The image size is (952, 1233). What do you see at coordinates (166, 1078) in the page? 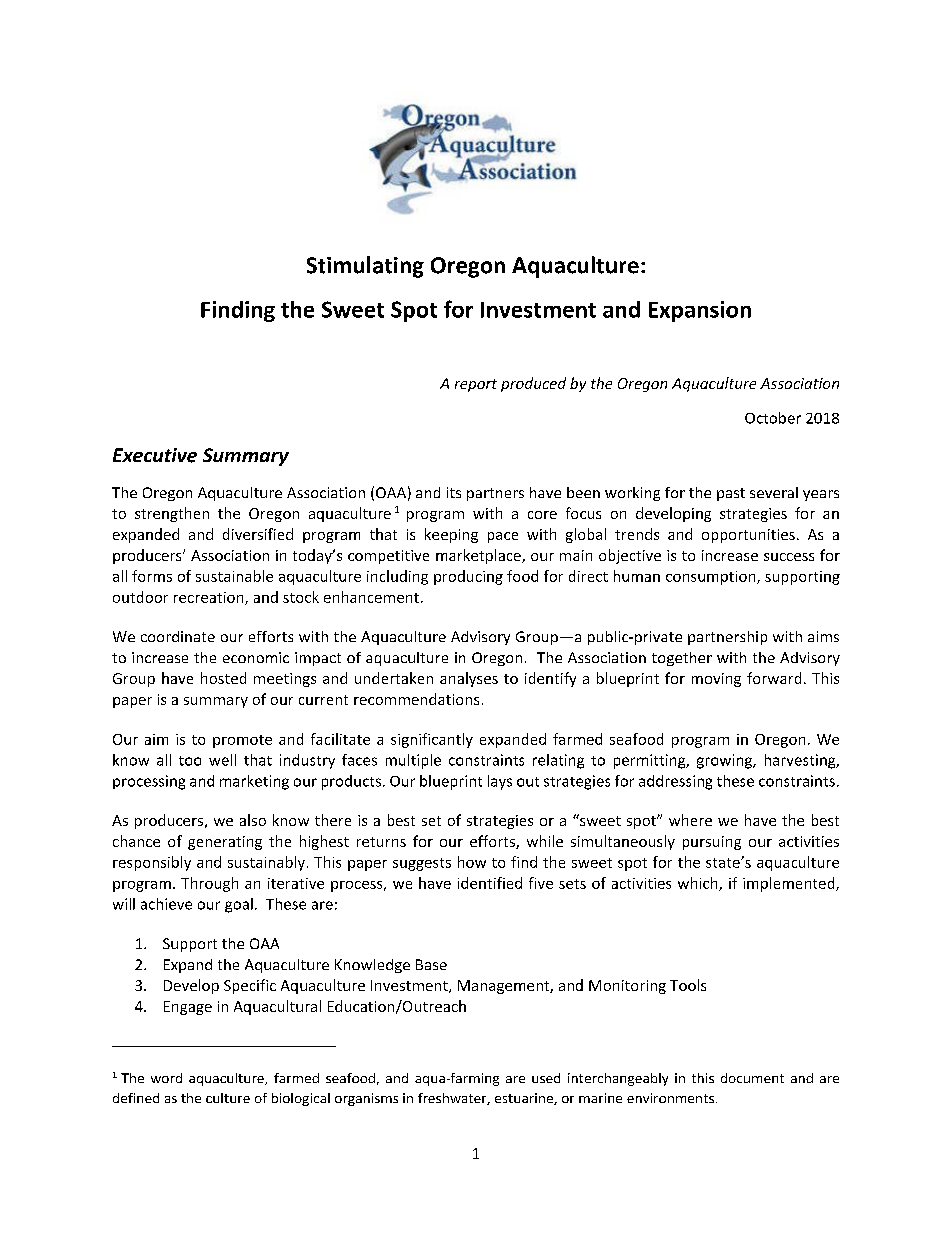
I see `word` at bounding box center [166, 1078].
